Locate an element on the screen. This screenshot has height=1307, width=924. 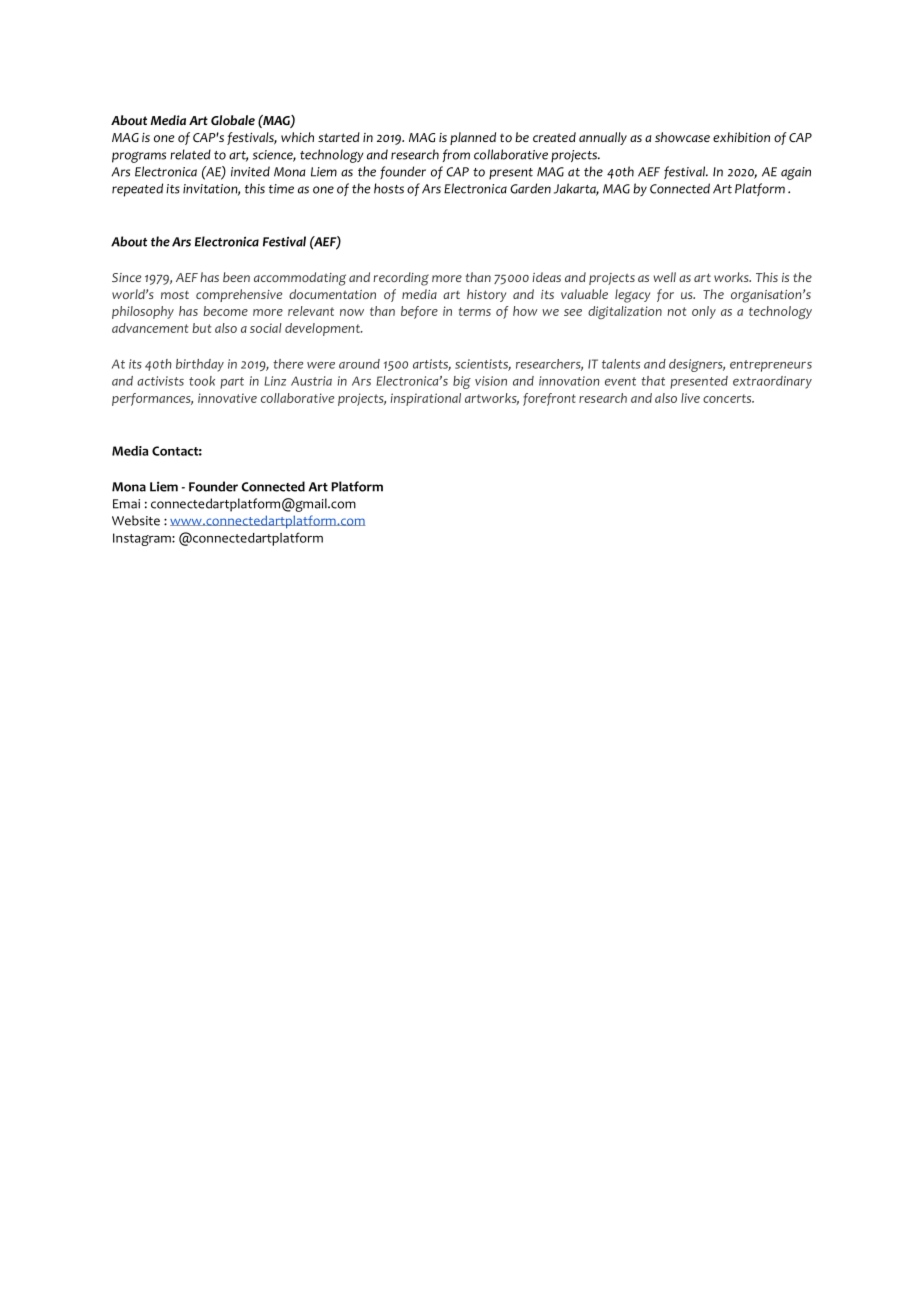
well is located at coordinates (664, 277).
